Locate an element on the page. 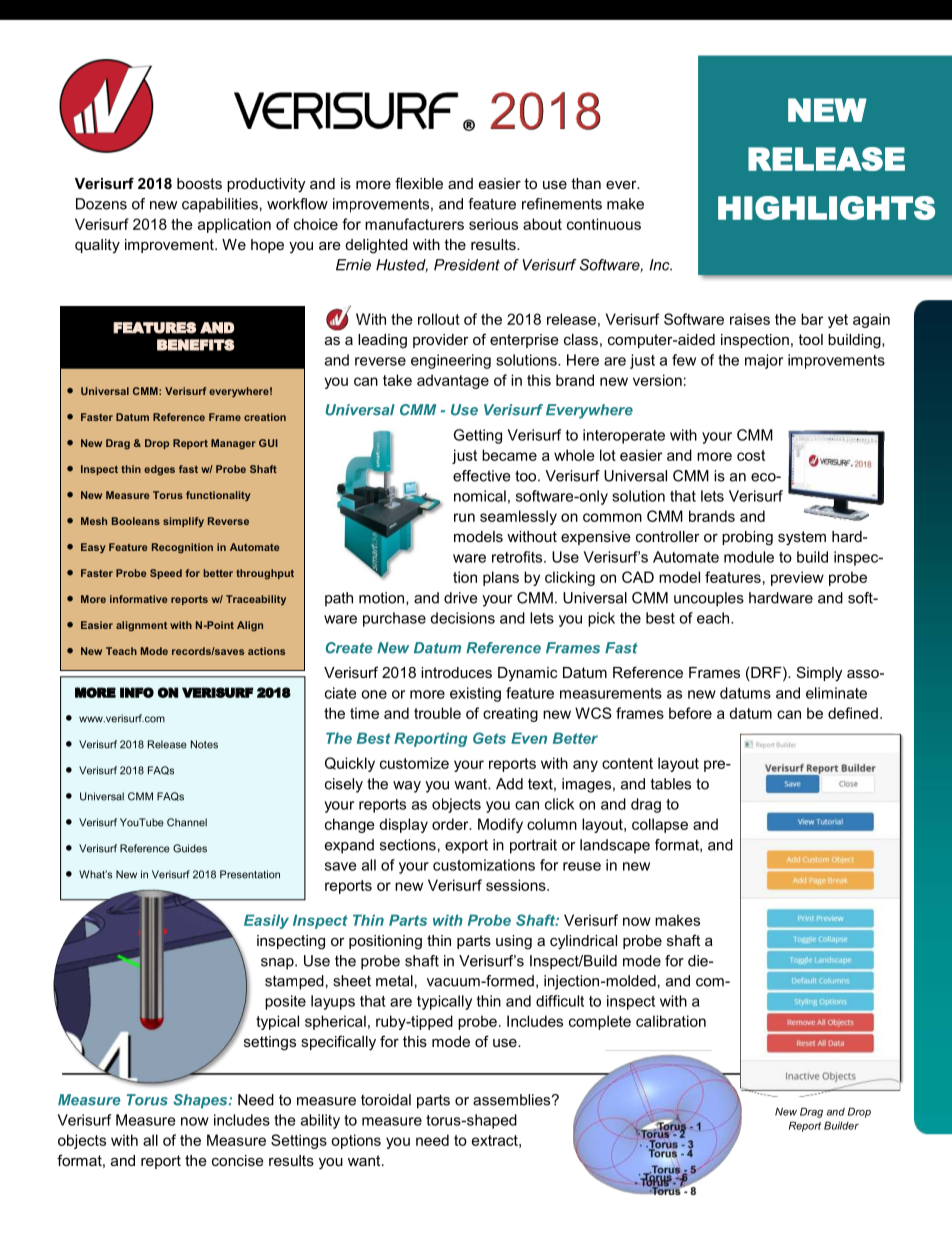 The height and width of the document is (1233, 952). capabilities is located at coordinates (220, 205).
